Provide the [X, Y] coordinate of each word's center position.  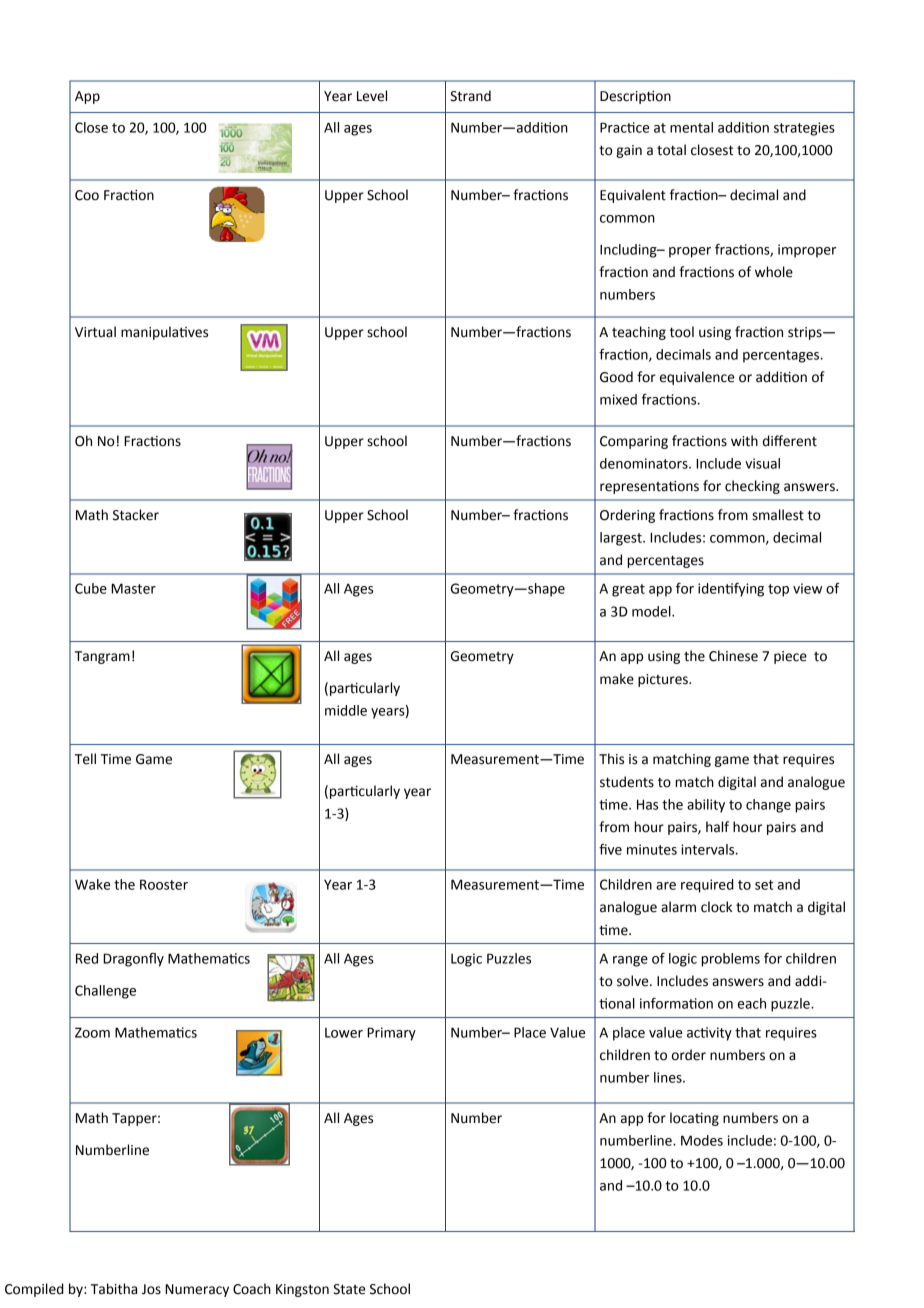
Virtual [95, 332]
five [610, 849]
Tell [85, 759]
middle [346, 710]
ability [706, 806]
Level [372, 96]
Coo [87, 195]
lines [669, 1077]
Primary [391, 1034]
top [778, 590]
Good [616, 377]
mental [691, 127]
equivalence [697, 378]
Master [133, 588]
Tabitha [114, 1289]
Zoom [92, 1032]
